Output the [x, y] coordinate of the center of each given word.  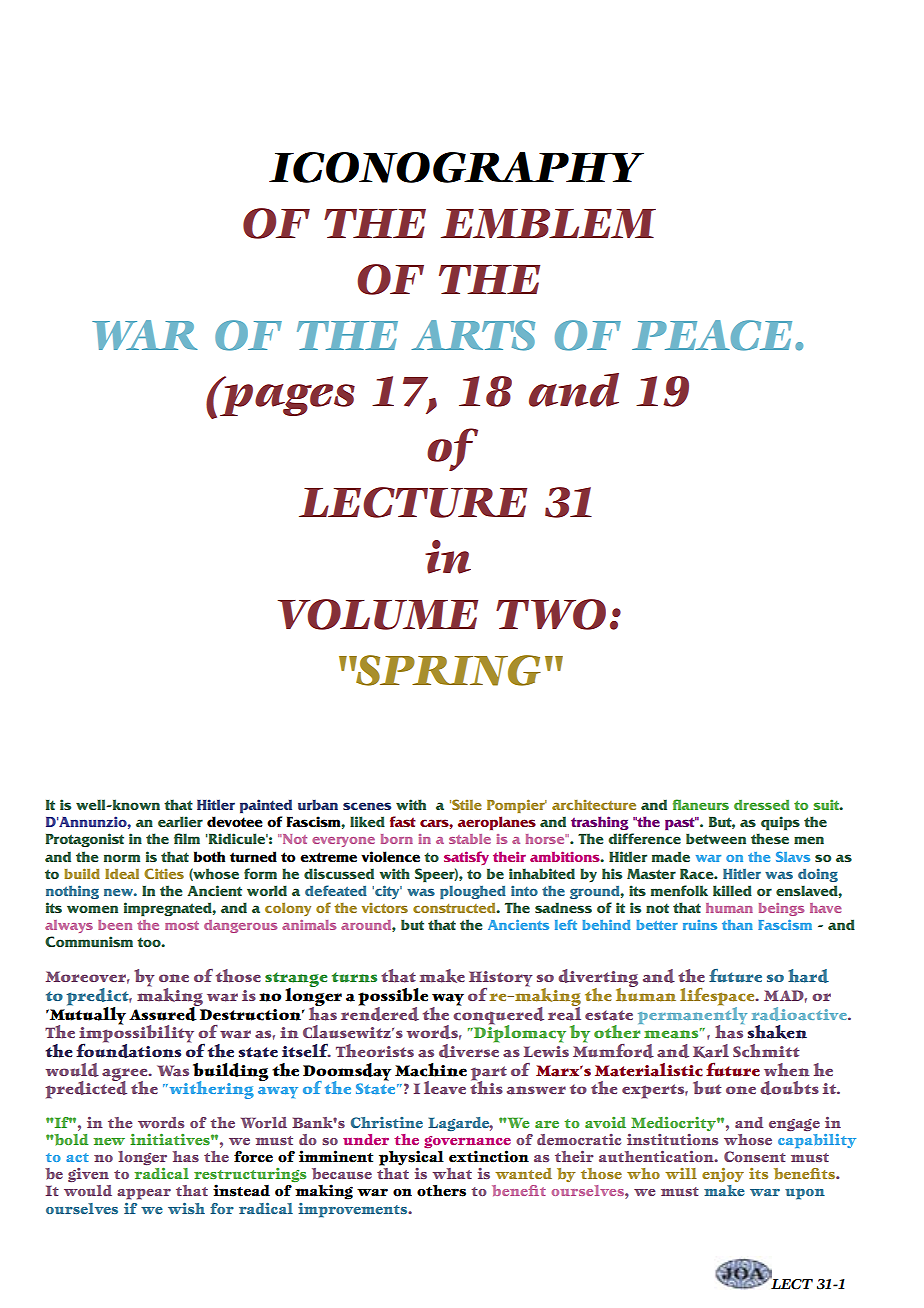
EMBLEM [548, 223]
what [452, 1173]
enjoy [723, 1175]
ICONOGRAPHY [456, 167]
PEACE [712, 335]
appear [144, 1194]
